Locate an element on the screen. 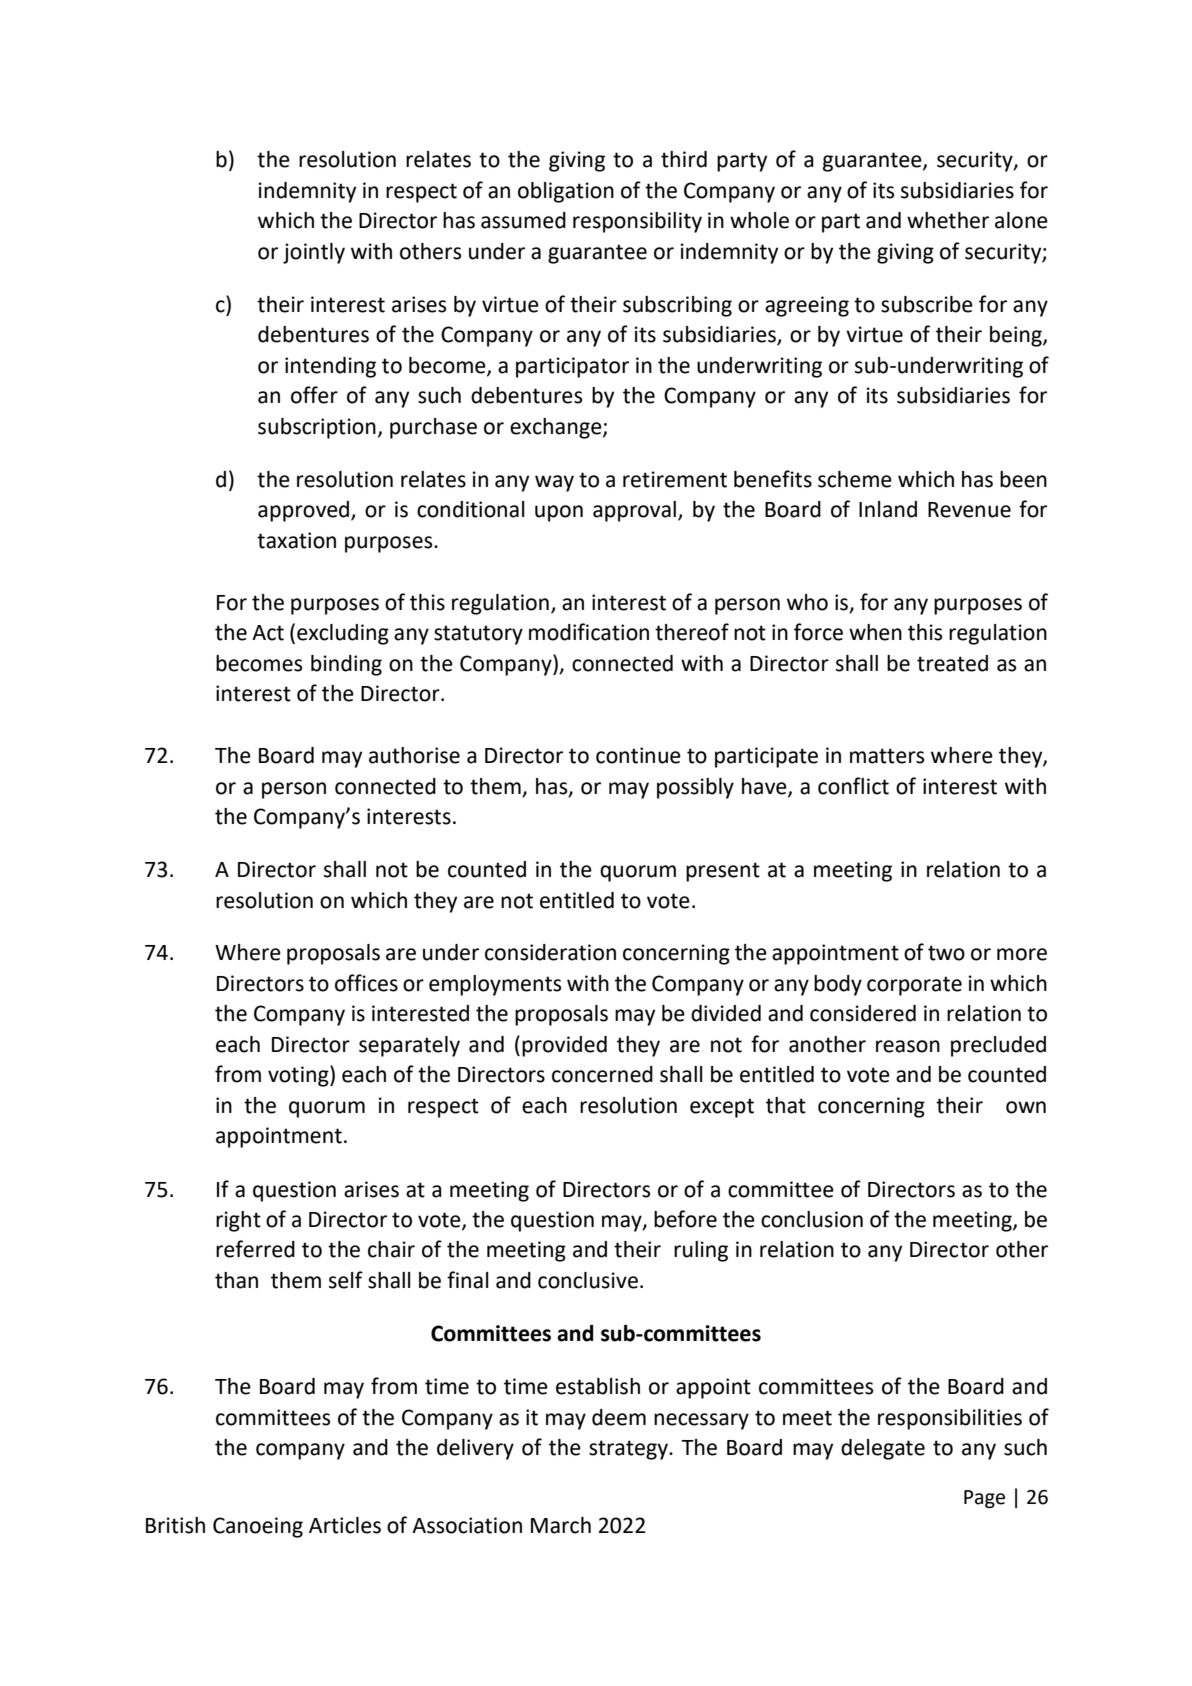 Image resolution: width=1192 pixels, height=1686 pixels. obligation is located at coordinates (566, 192).
